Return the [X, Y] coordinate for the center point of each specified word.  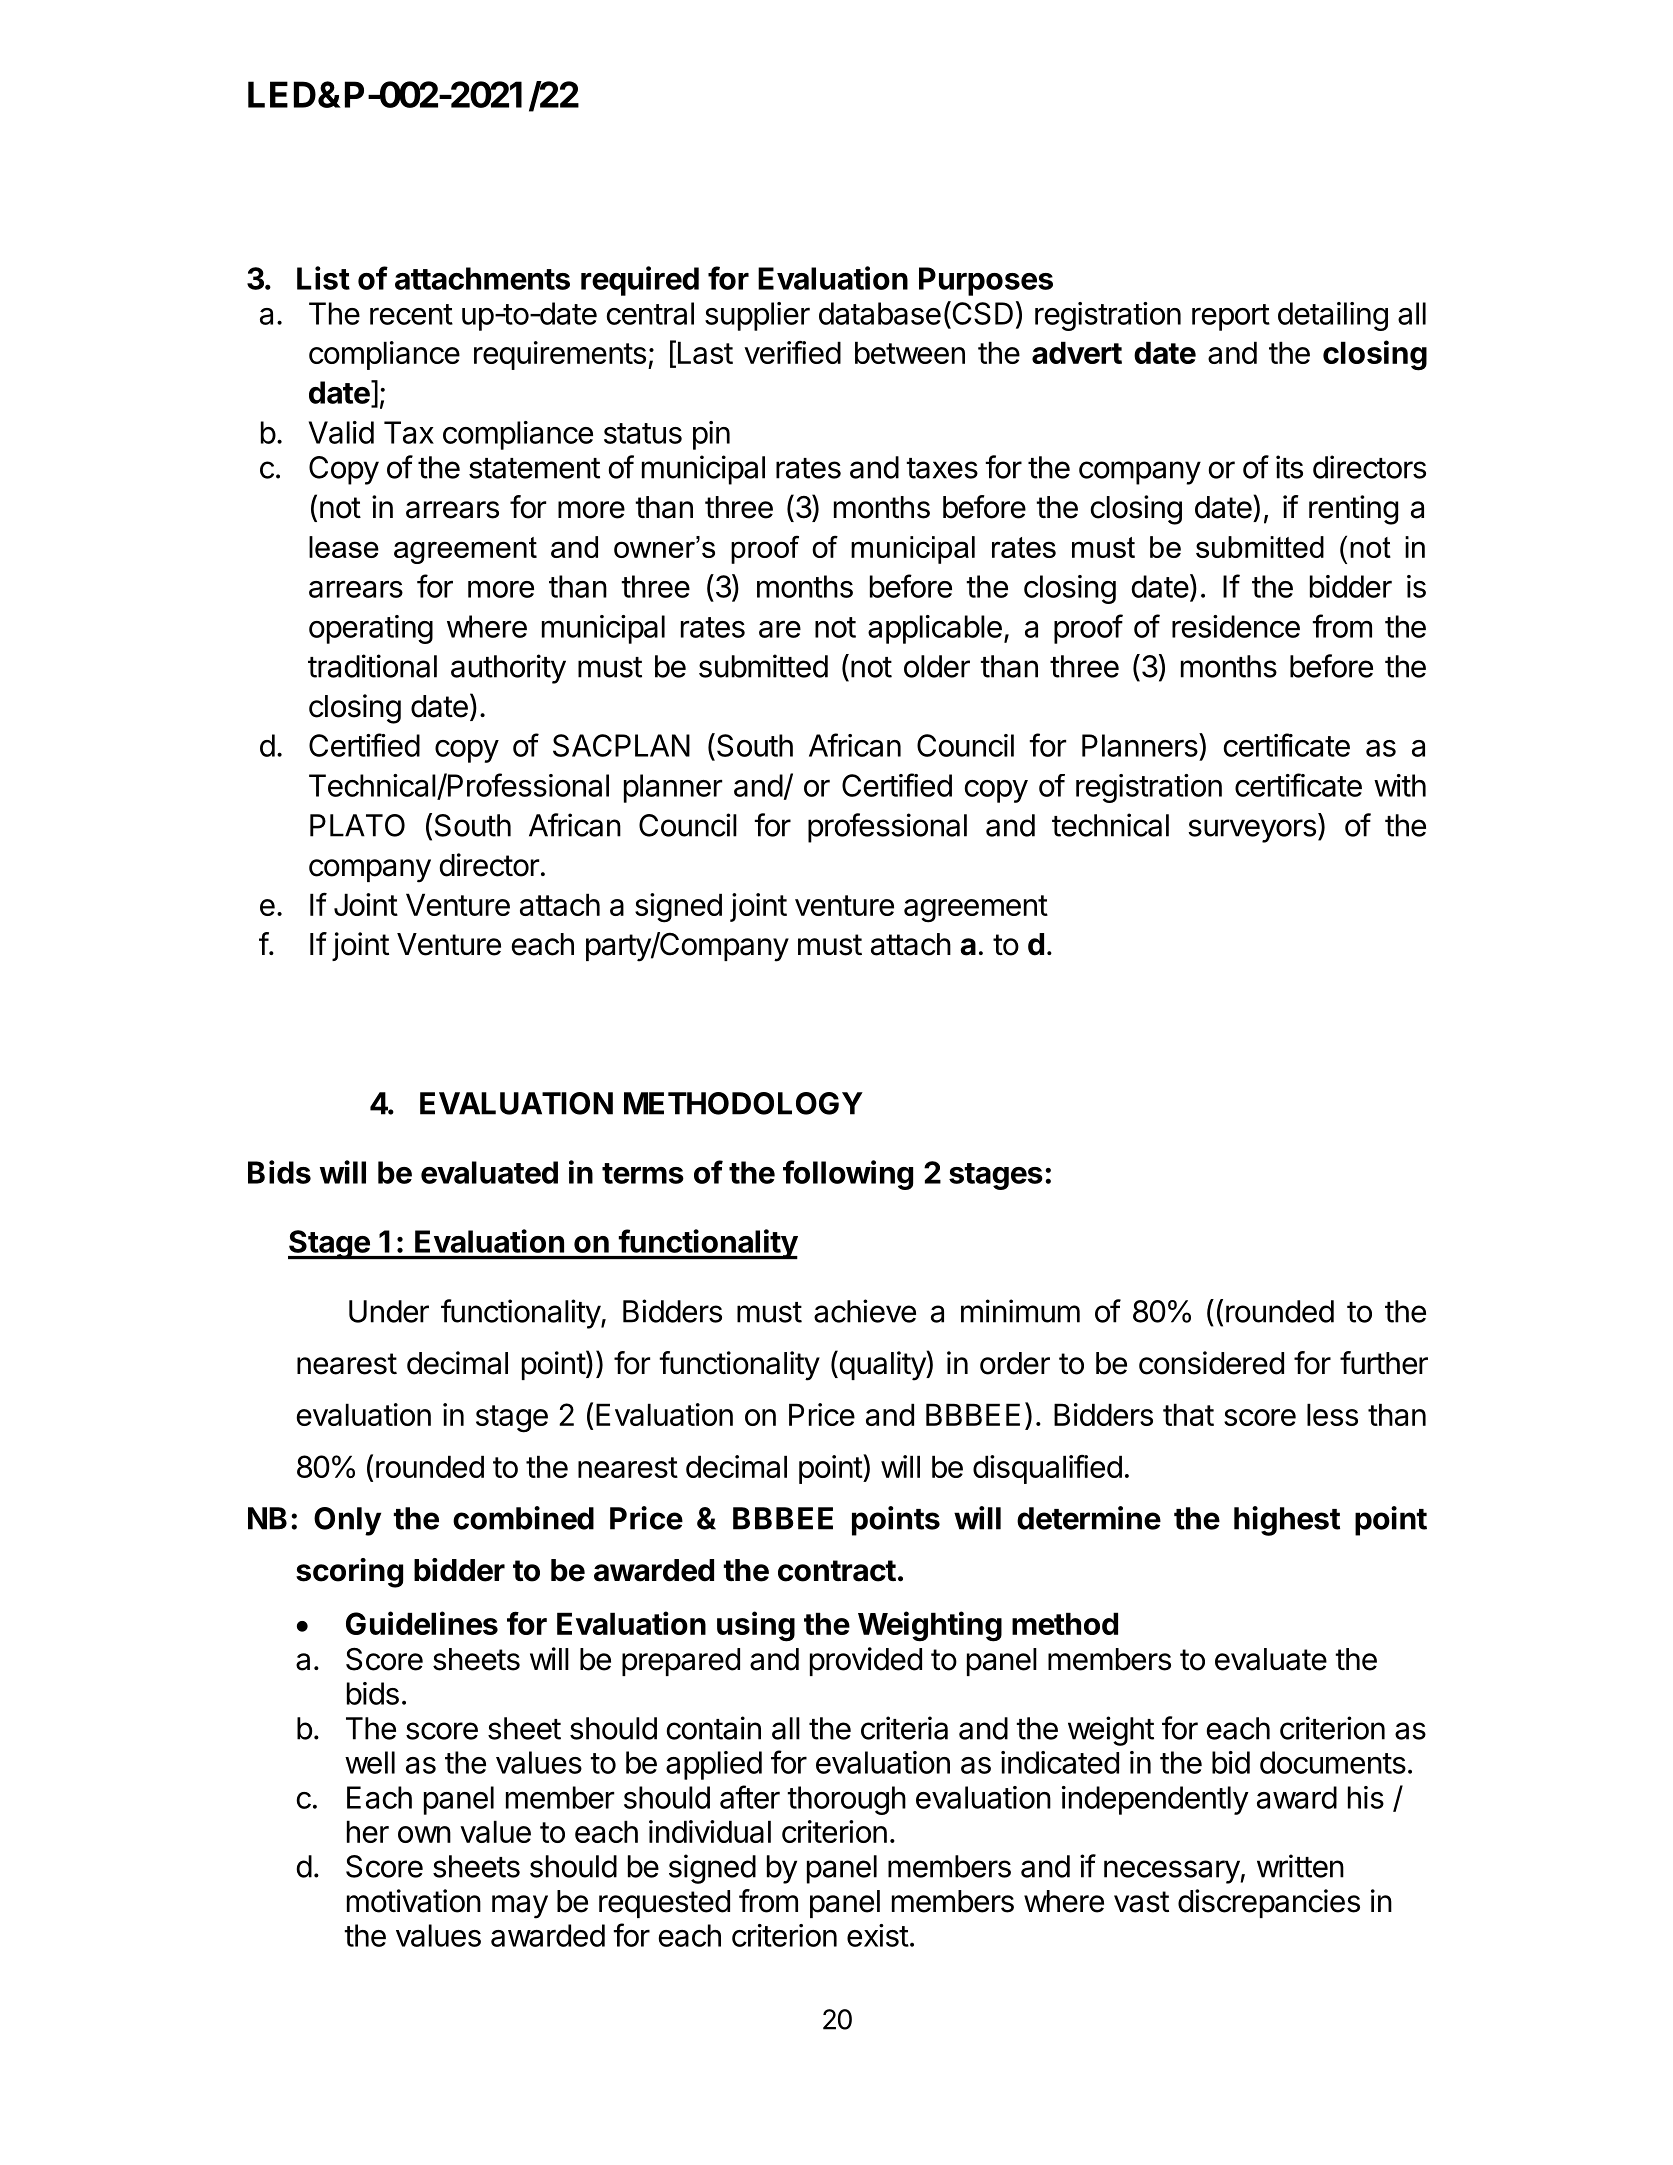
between [910, 352]
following [848, 1175]
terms [643, 1173]
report [1231, 317]
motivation [414, 1901]
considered [1211, 1363]
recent [411, 314]
